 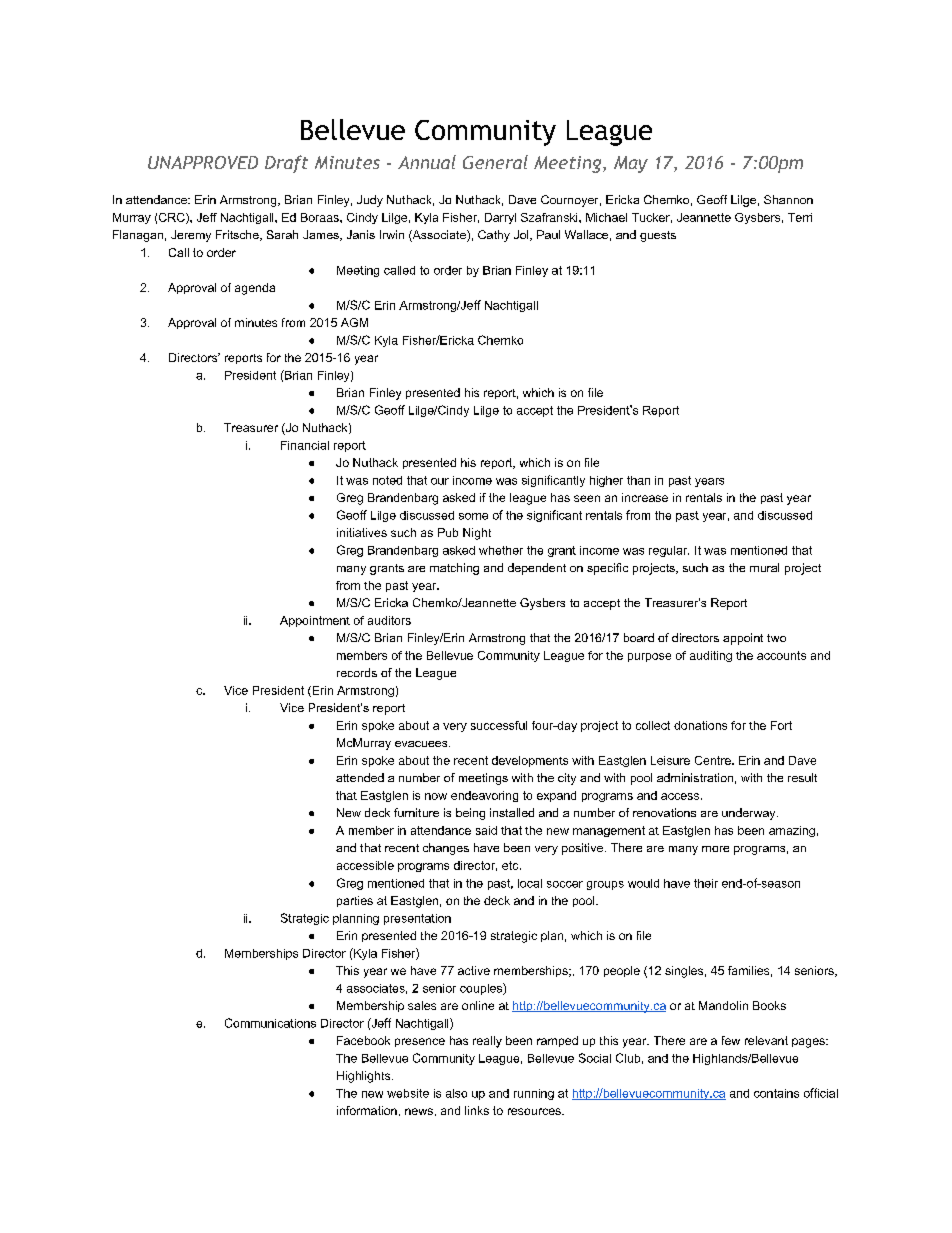 What do you see at coordinates (446, 849) in the screenshot?
I see `changes` at bounding box center [446, 849].
